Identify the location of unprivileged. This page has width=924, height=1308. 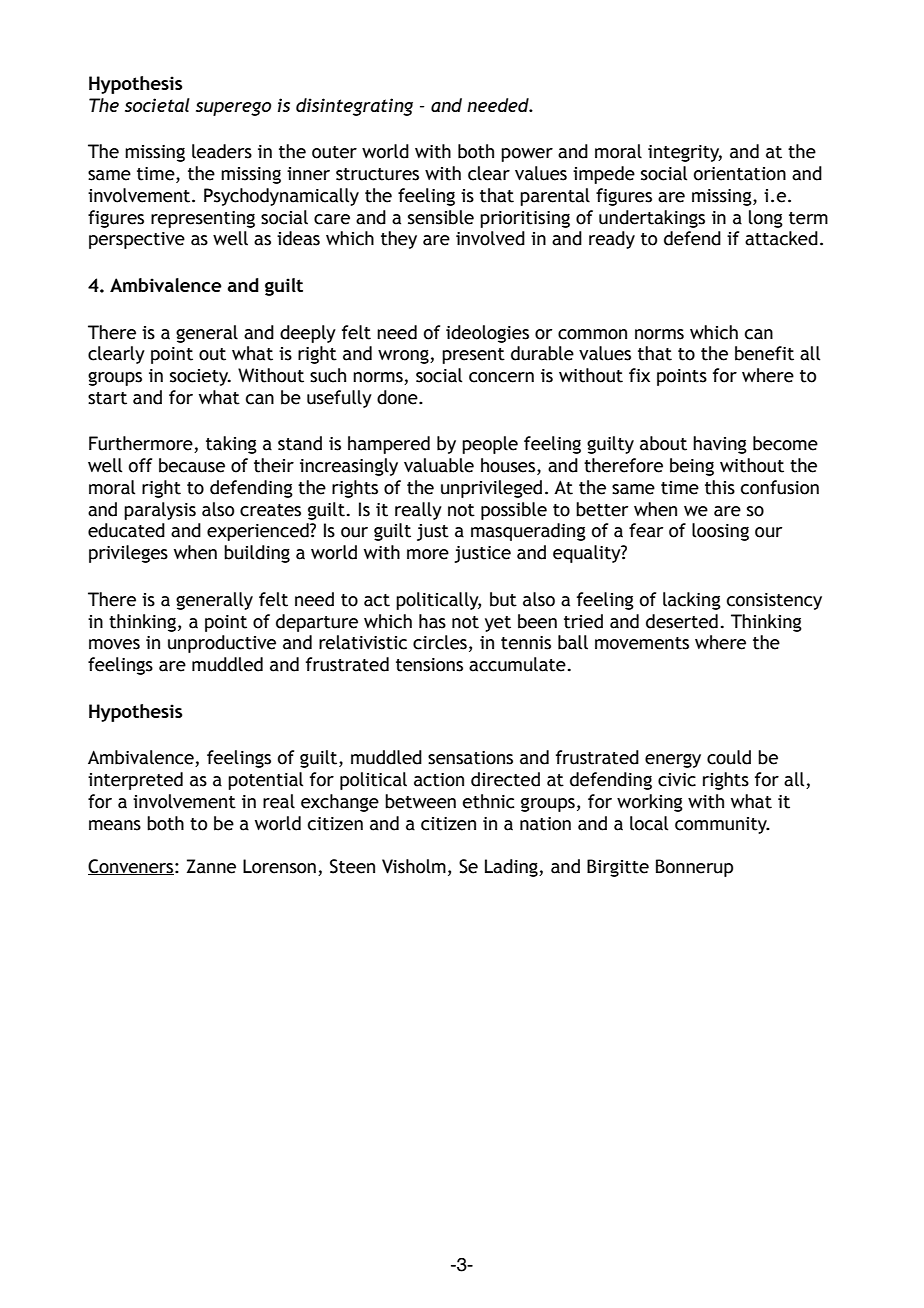
(491, 489).
